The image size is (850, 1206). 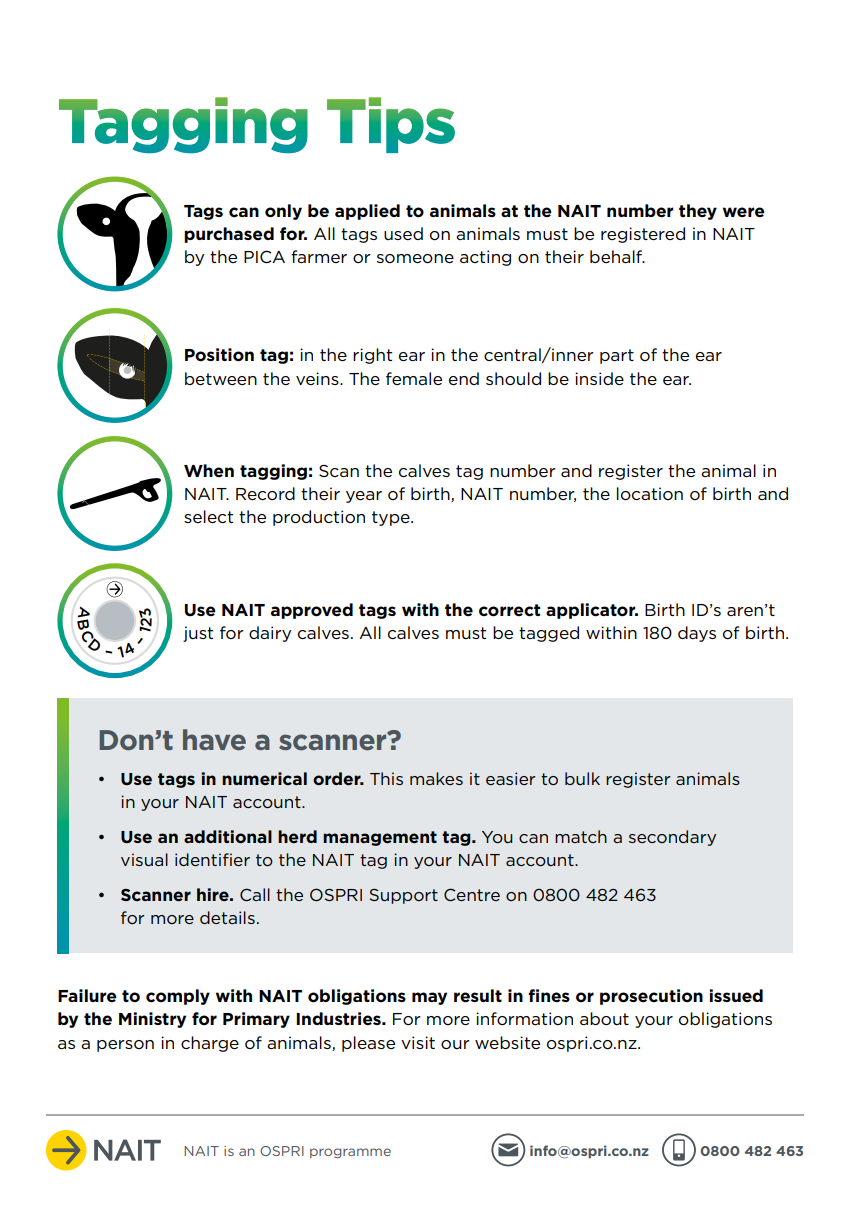 What do you see at coordinates (617, 356) in the screenshot?
I see `part` at bounding box center [617, 356].
